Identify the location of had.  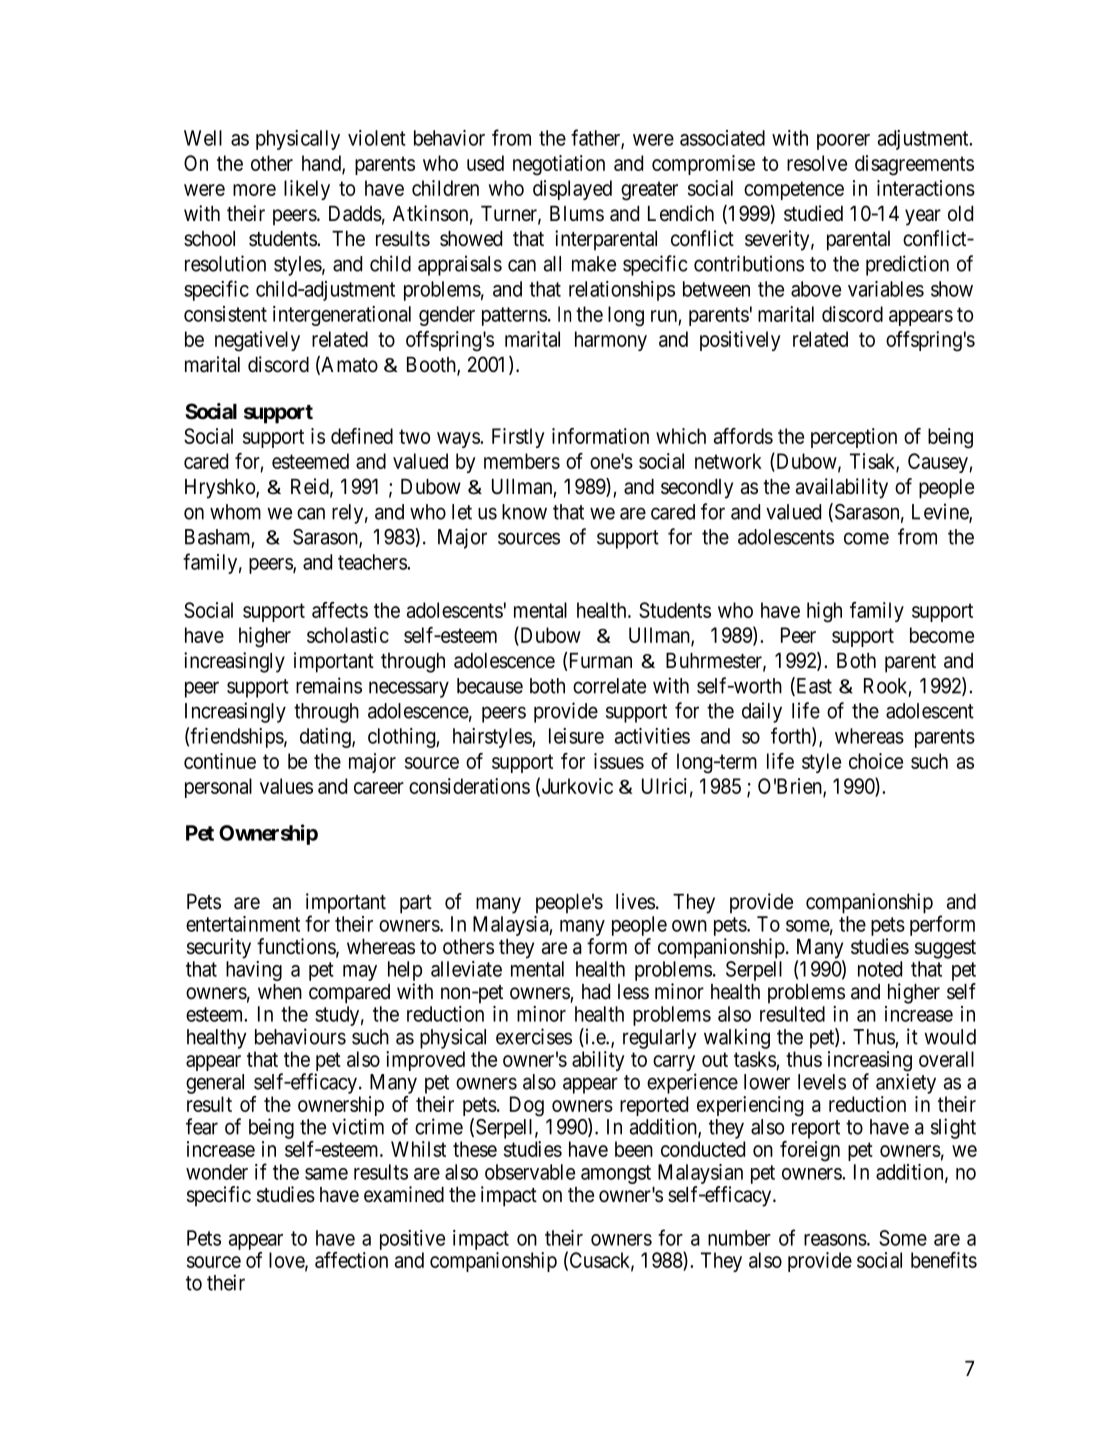
(596, 992).
